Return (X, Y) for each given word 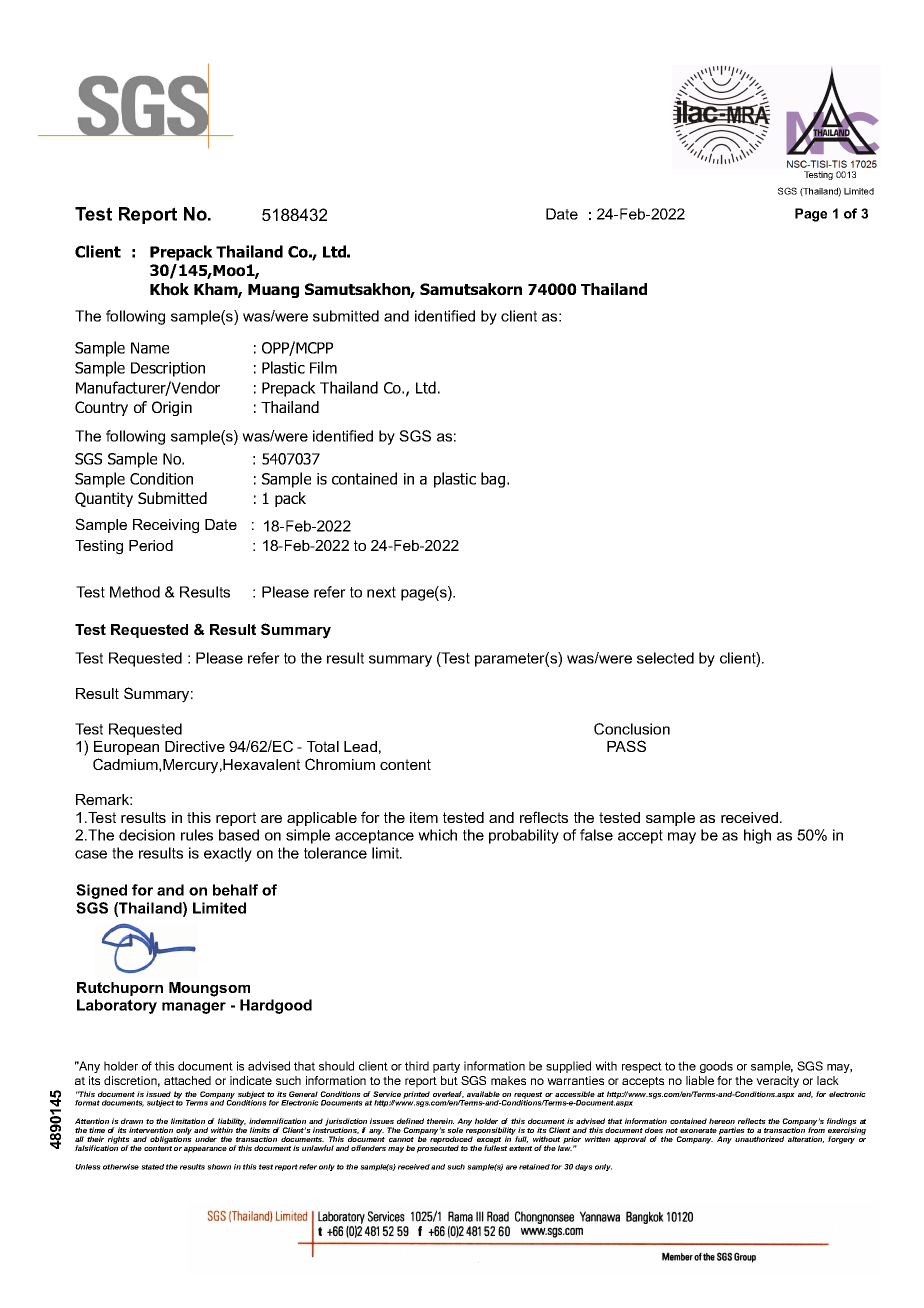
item (424, 817)
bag (494, 480)
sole (455, 1130)
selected (665, 658)
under (206, 1139)
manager (194, 1008)
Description (168, 369)
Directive (195, 746)
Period (151, 545)
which (437, 835)
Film (323, 367)
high (757, 836)
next (381, 592)
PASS (626, 746)
